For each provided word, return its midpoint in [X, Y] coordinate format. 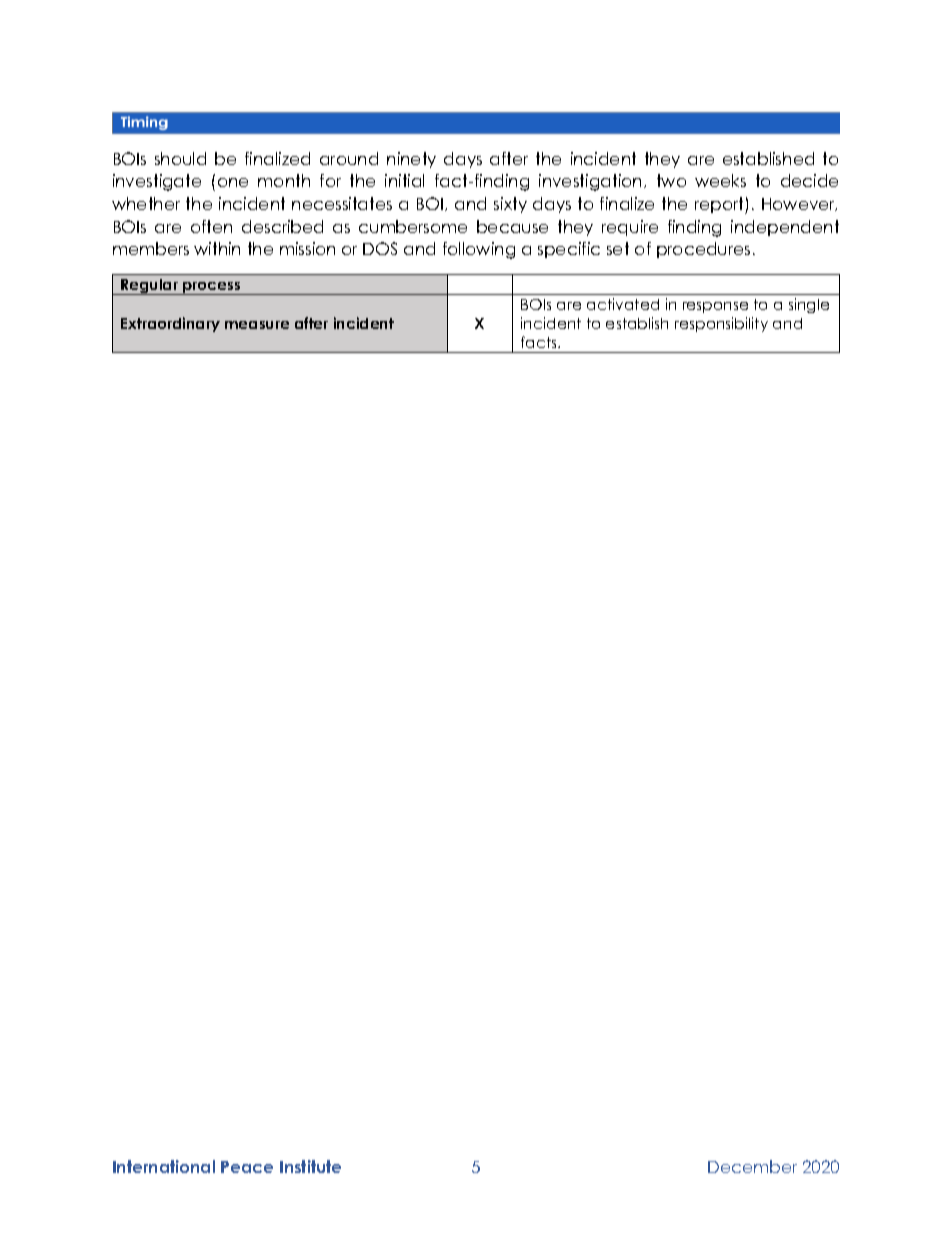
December [752, 1166]
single [809, 305]
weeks [720, 180]
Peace [247, 1167]
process [212, 288]
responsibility [721, 324]
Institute [310, 1166]
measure [257, 325]
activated [623, 304]
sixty [510, 205]
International [164, 1166]
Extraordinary [170, 324]
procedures [703, 250]
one [233, 182]
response [715, 307]
